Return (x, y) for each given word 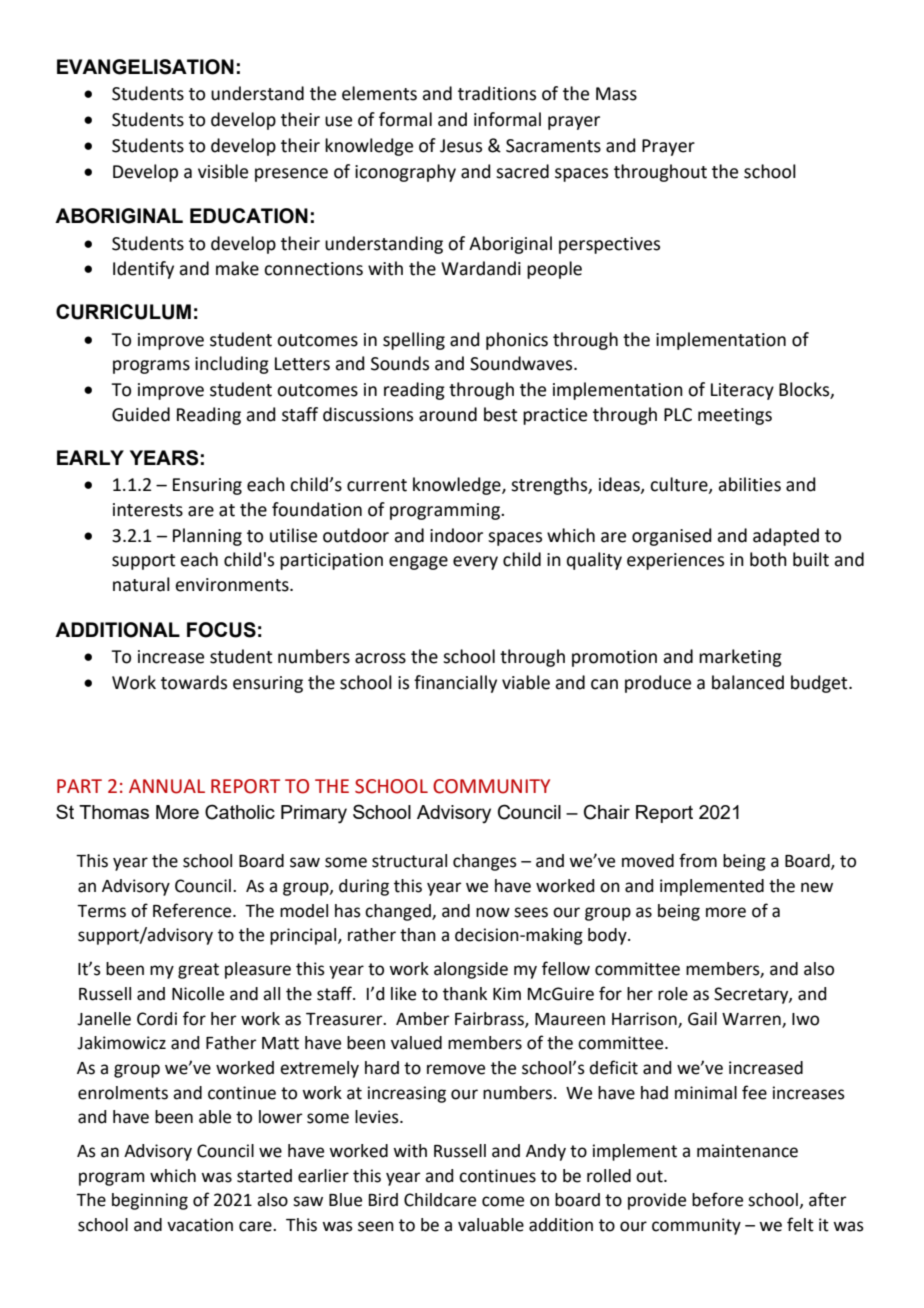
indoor (456, 535)
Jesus (461, 146)
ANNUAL (167, 786)
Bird (383, 1200)
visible (223, 171)
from (698, 860)
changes (485, 862)
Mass (616, 94)
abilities (749, 484)
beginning (150, 1201)
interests (148, 510)
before (717, 1199)
